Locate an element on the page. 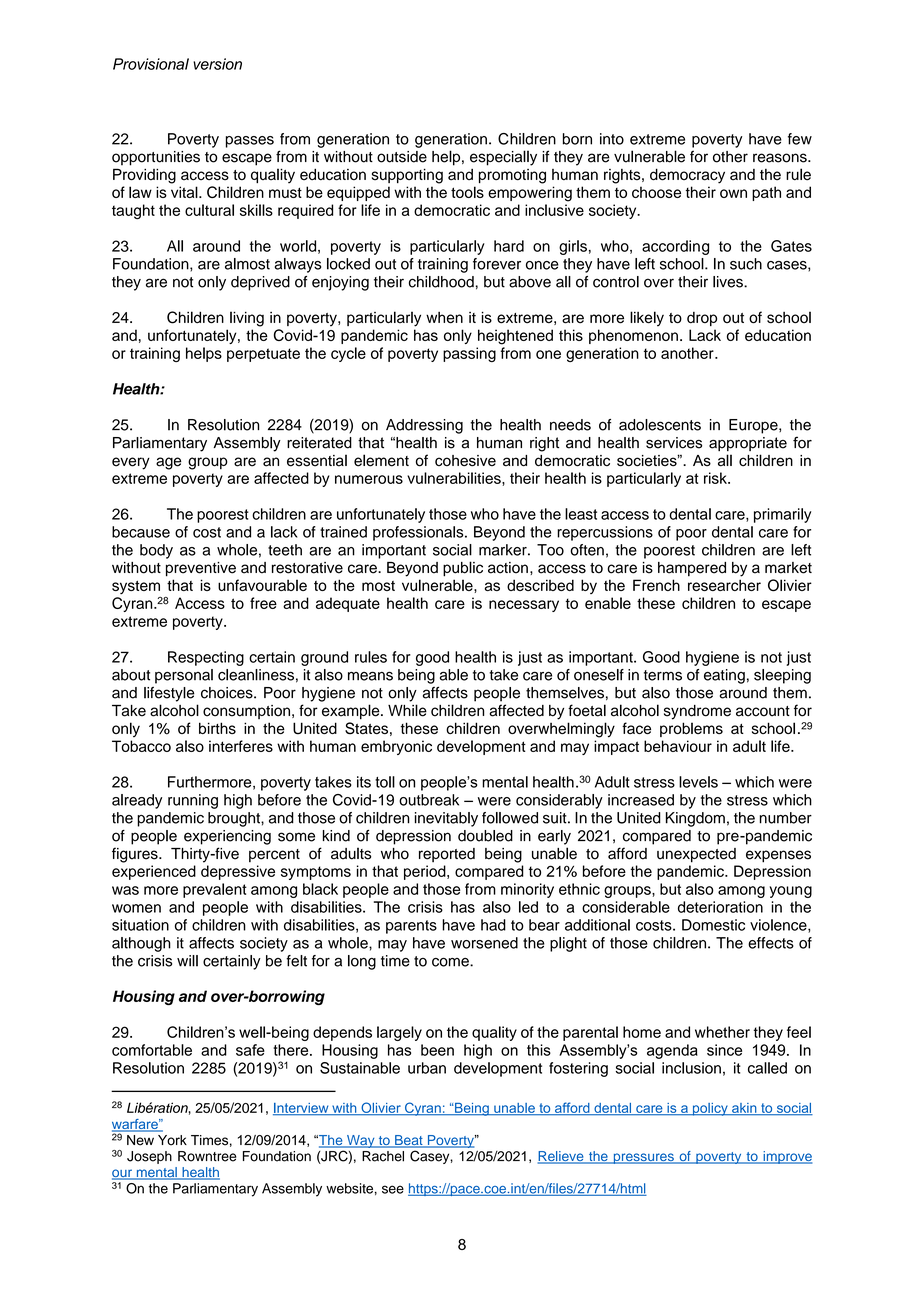 This image has width=924, height=1308. Respecting is located at coordinates (206, 658).
